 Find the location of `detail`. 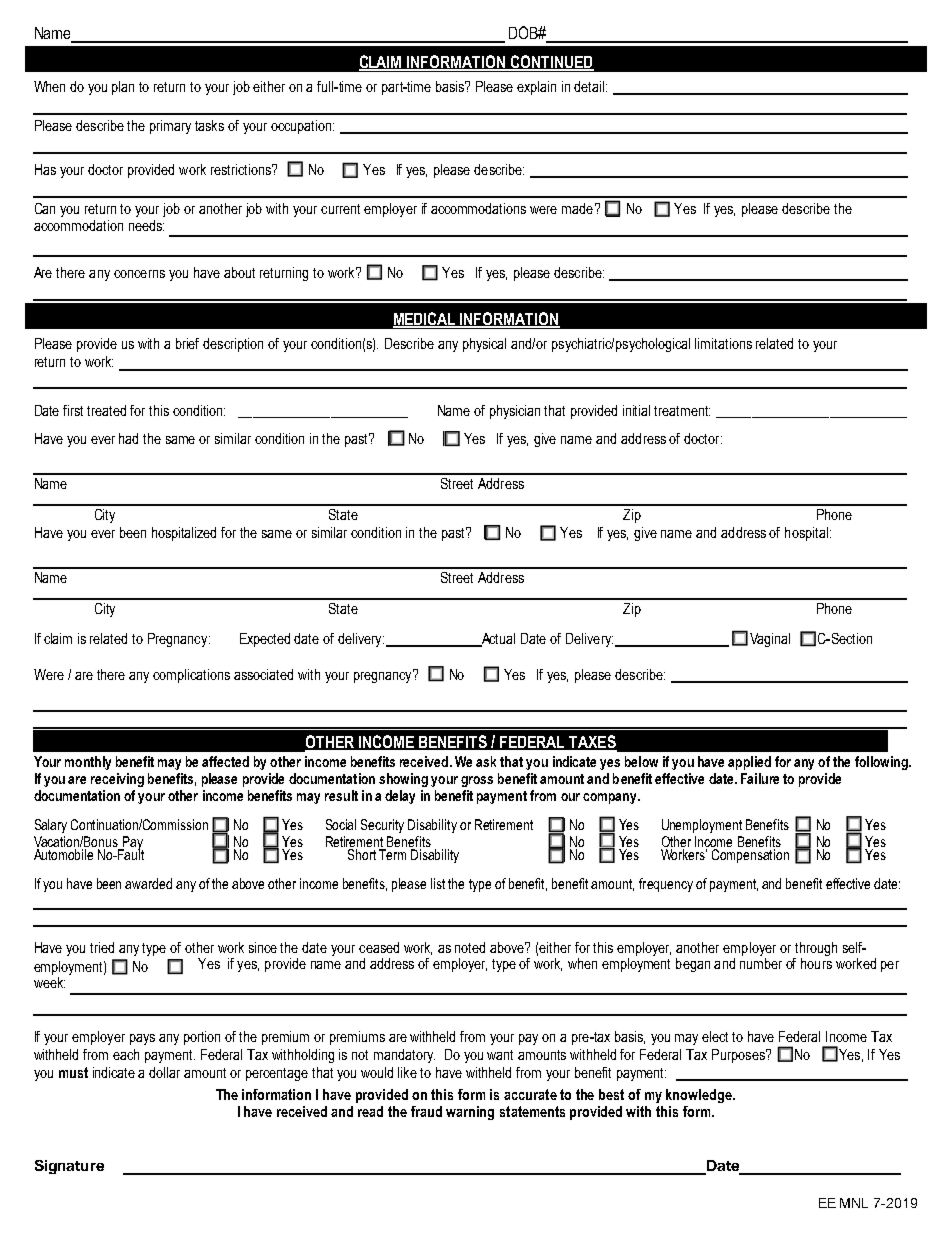

detail is located at coordinates (590, 86).
